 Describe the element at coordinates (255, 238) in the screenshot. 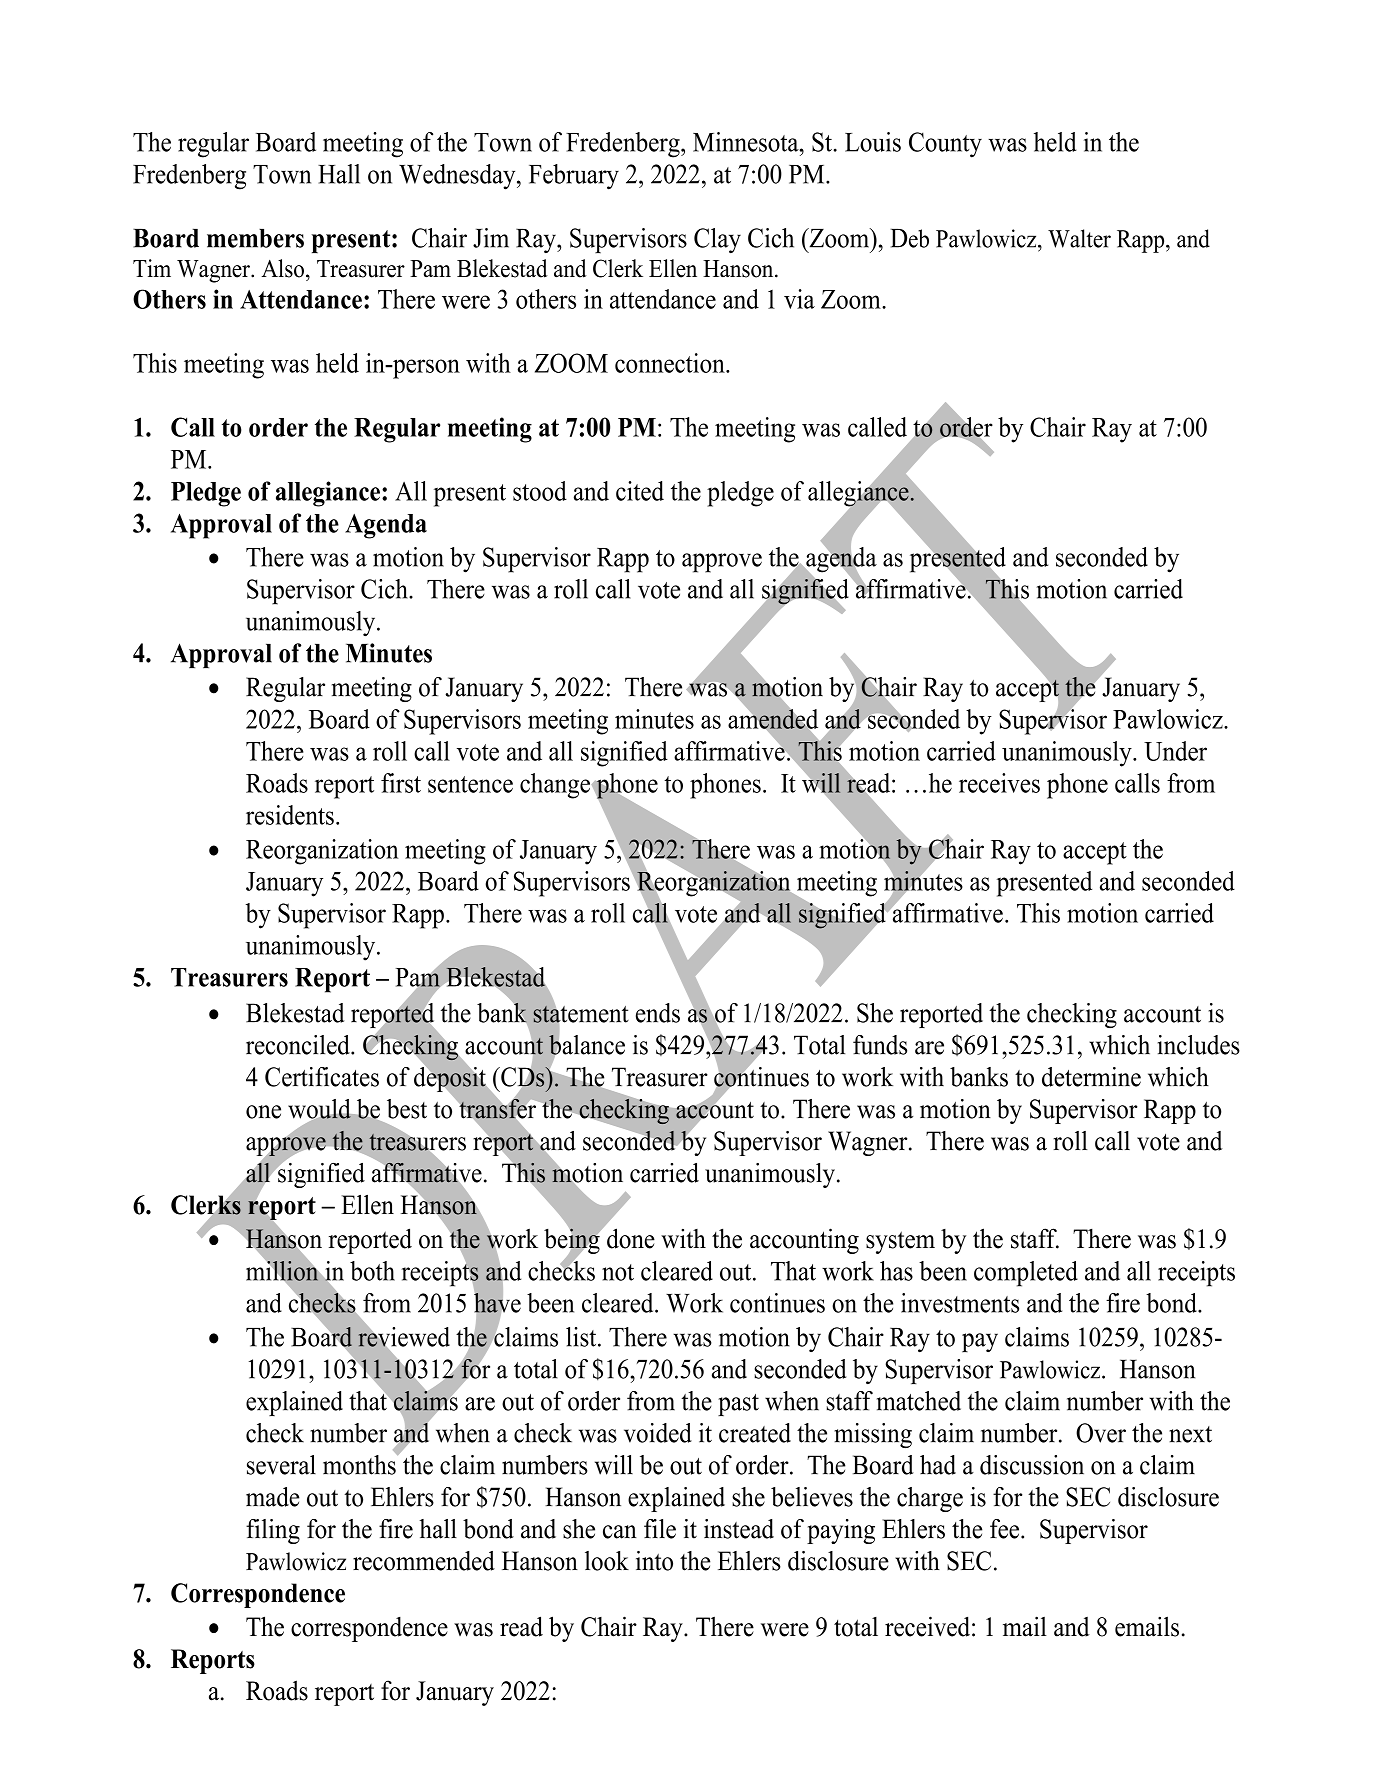

I see `members` at that location.
